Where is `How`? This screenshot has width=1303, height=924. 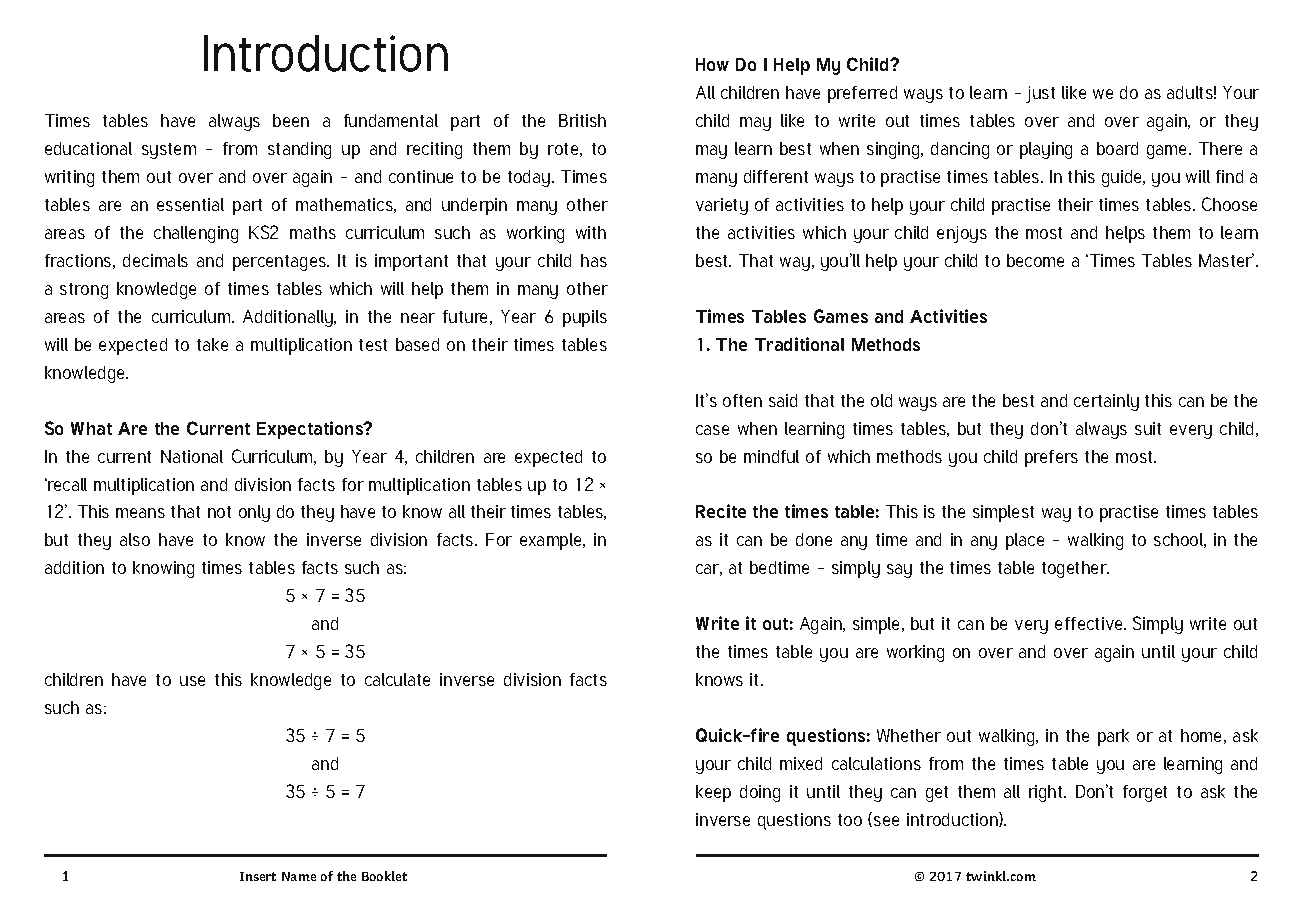 How is located at coordinates (712, 64).
